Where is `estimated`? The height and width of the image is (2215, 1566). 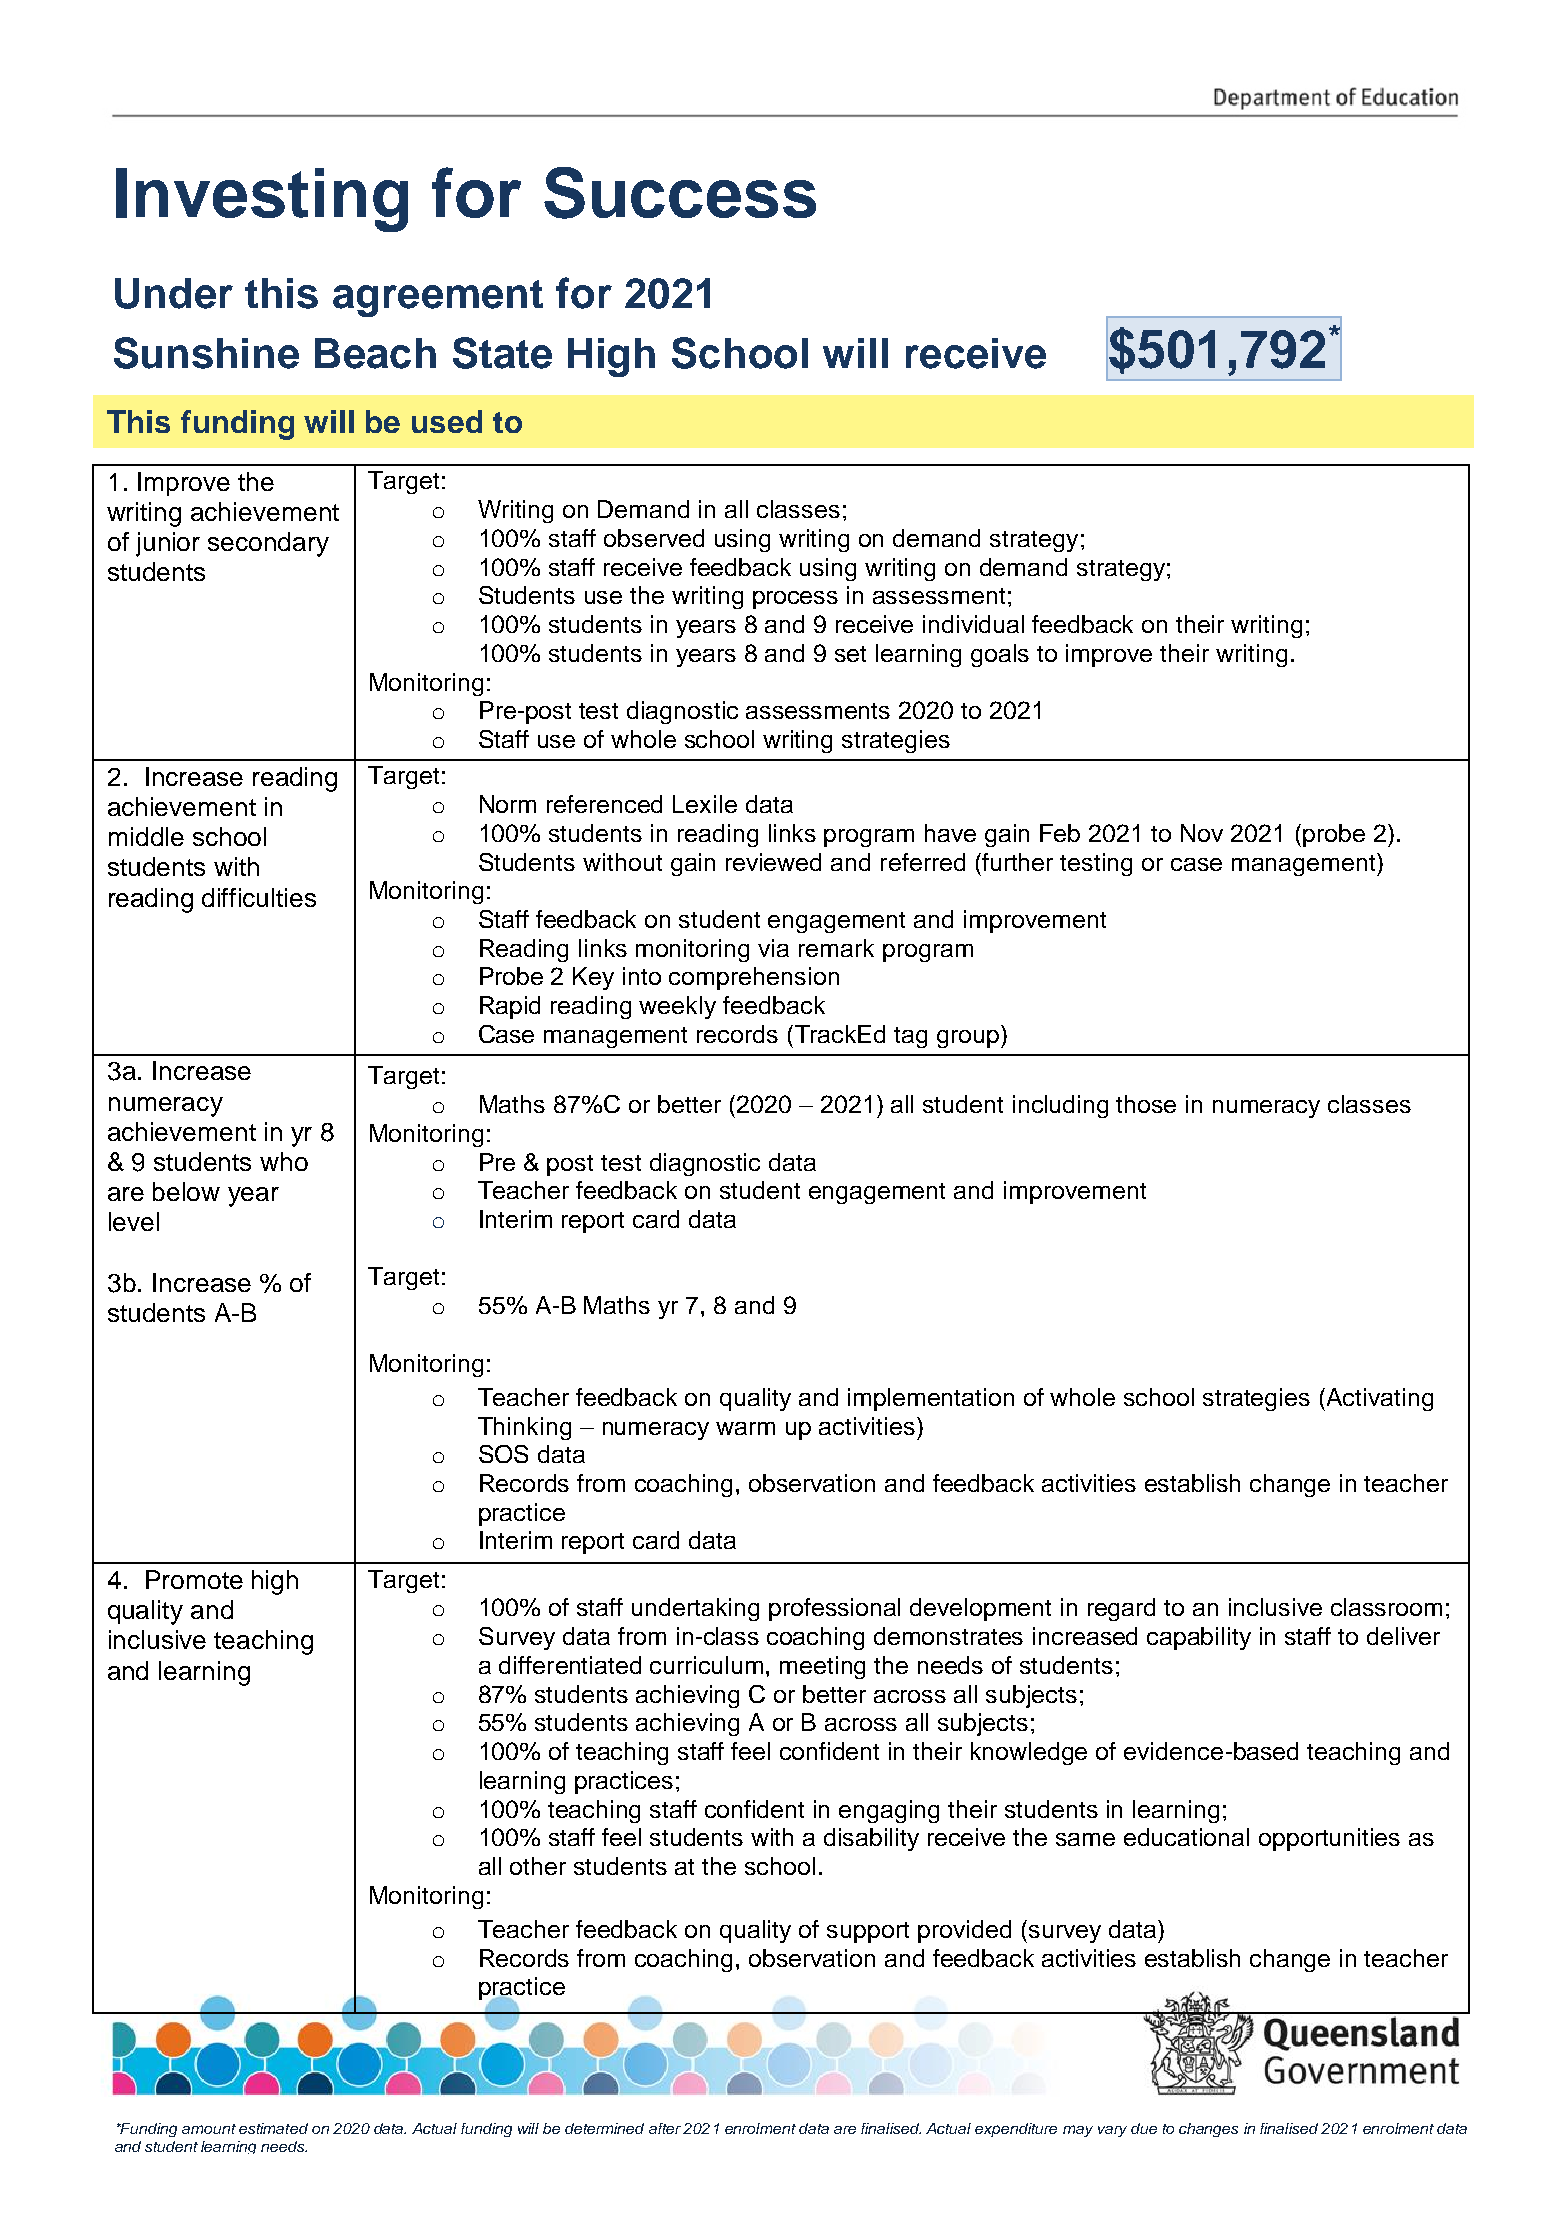
estimated is located at coordinates (273, 2128).
